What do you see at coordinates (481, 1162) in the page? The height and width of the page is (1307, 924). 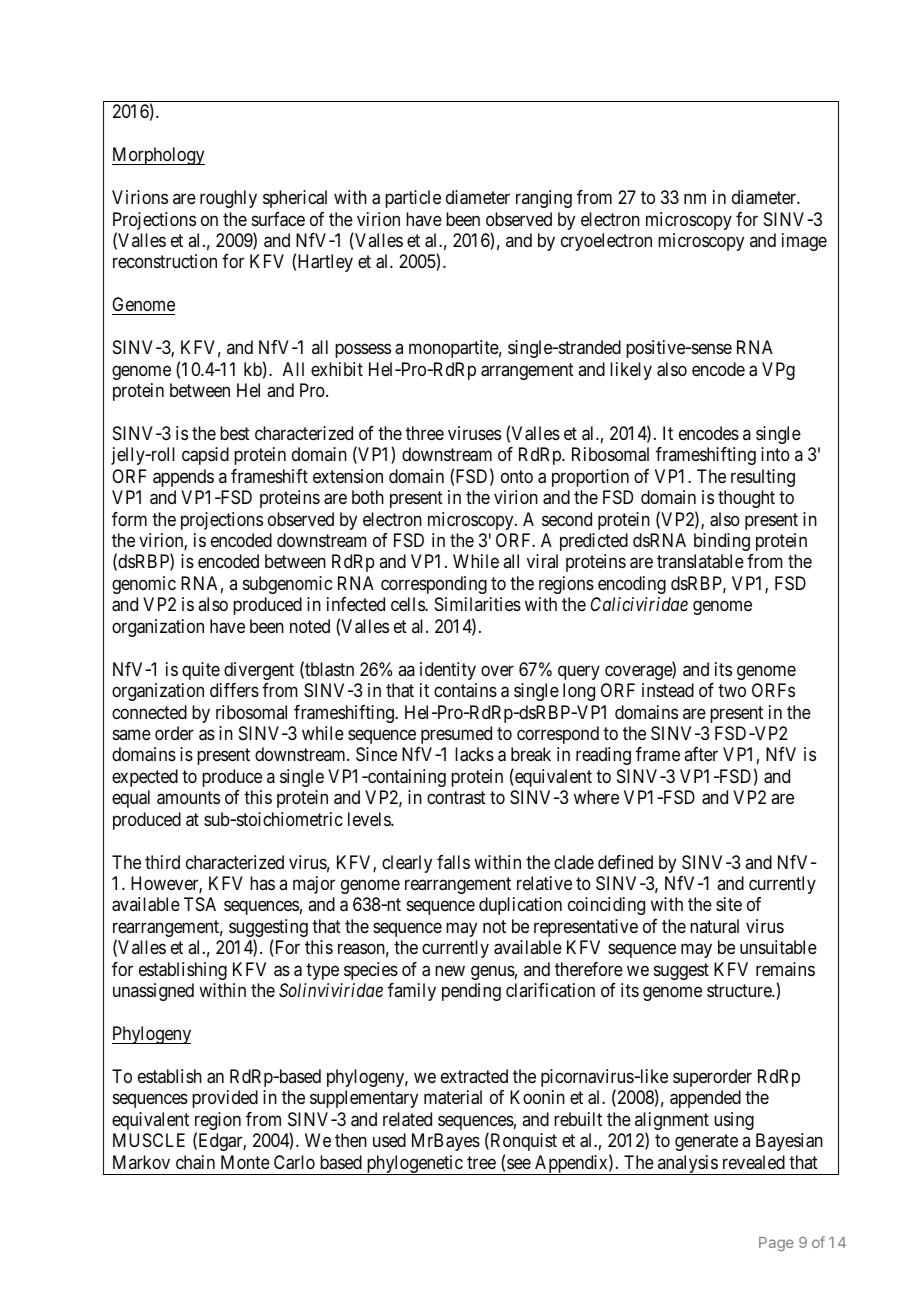 I see `tree` at bounding box center [481, 1162].
